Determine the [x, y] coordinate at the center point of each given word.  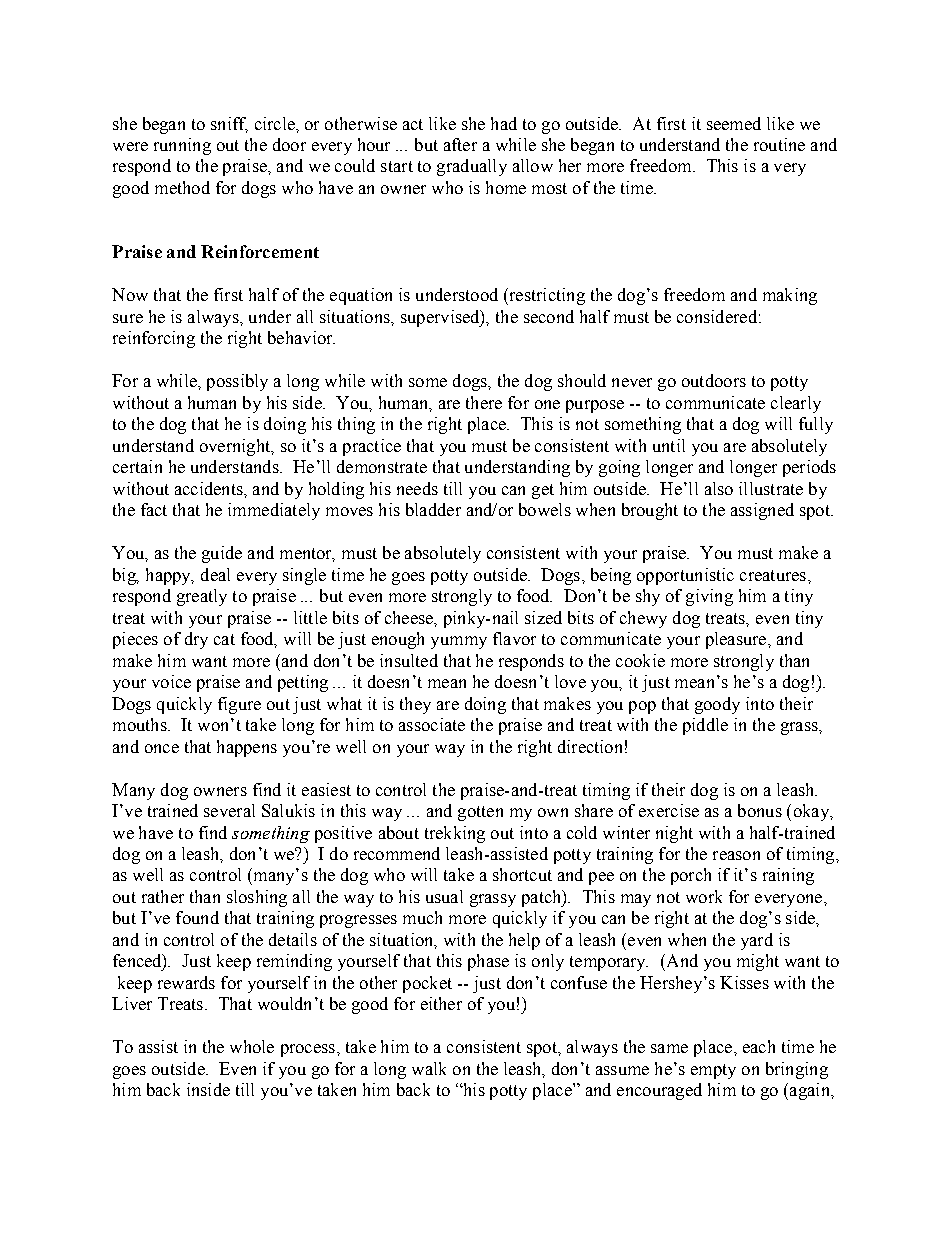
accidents [210, 488]
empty [713, 1071]
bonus [760, 810]
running [182, 146]
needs [417, 488]
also [719, 488]
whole [252, 1046]
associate [432, 724]
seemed [734, 123]
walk [429, 1068]
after [460, 144]
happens [247, 748]
